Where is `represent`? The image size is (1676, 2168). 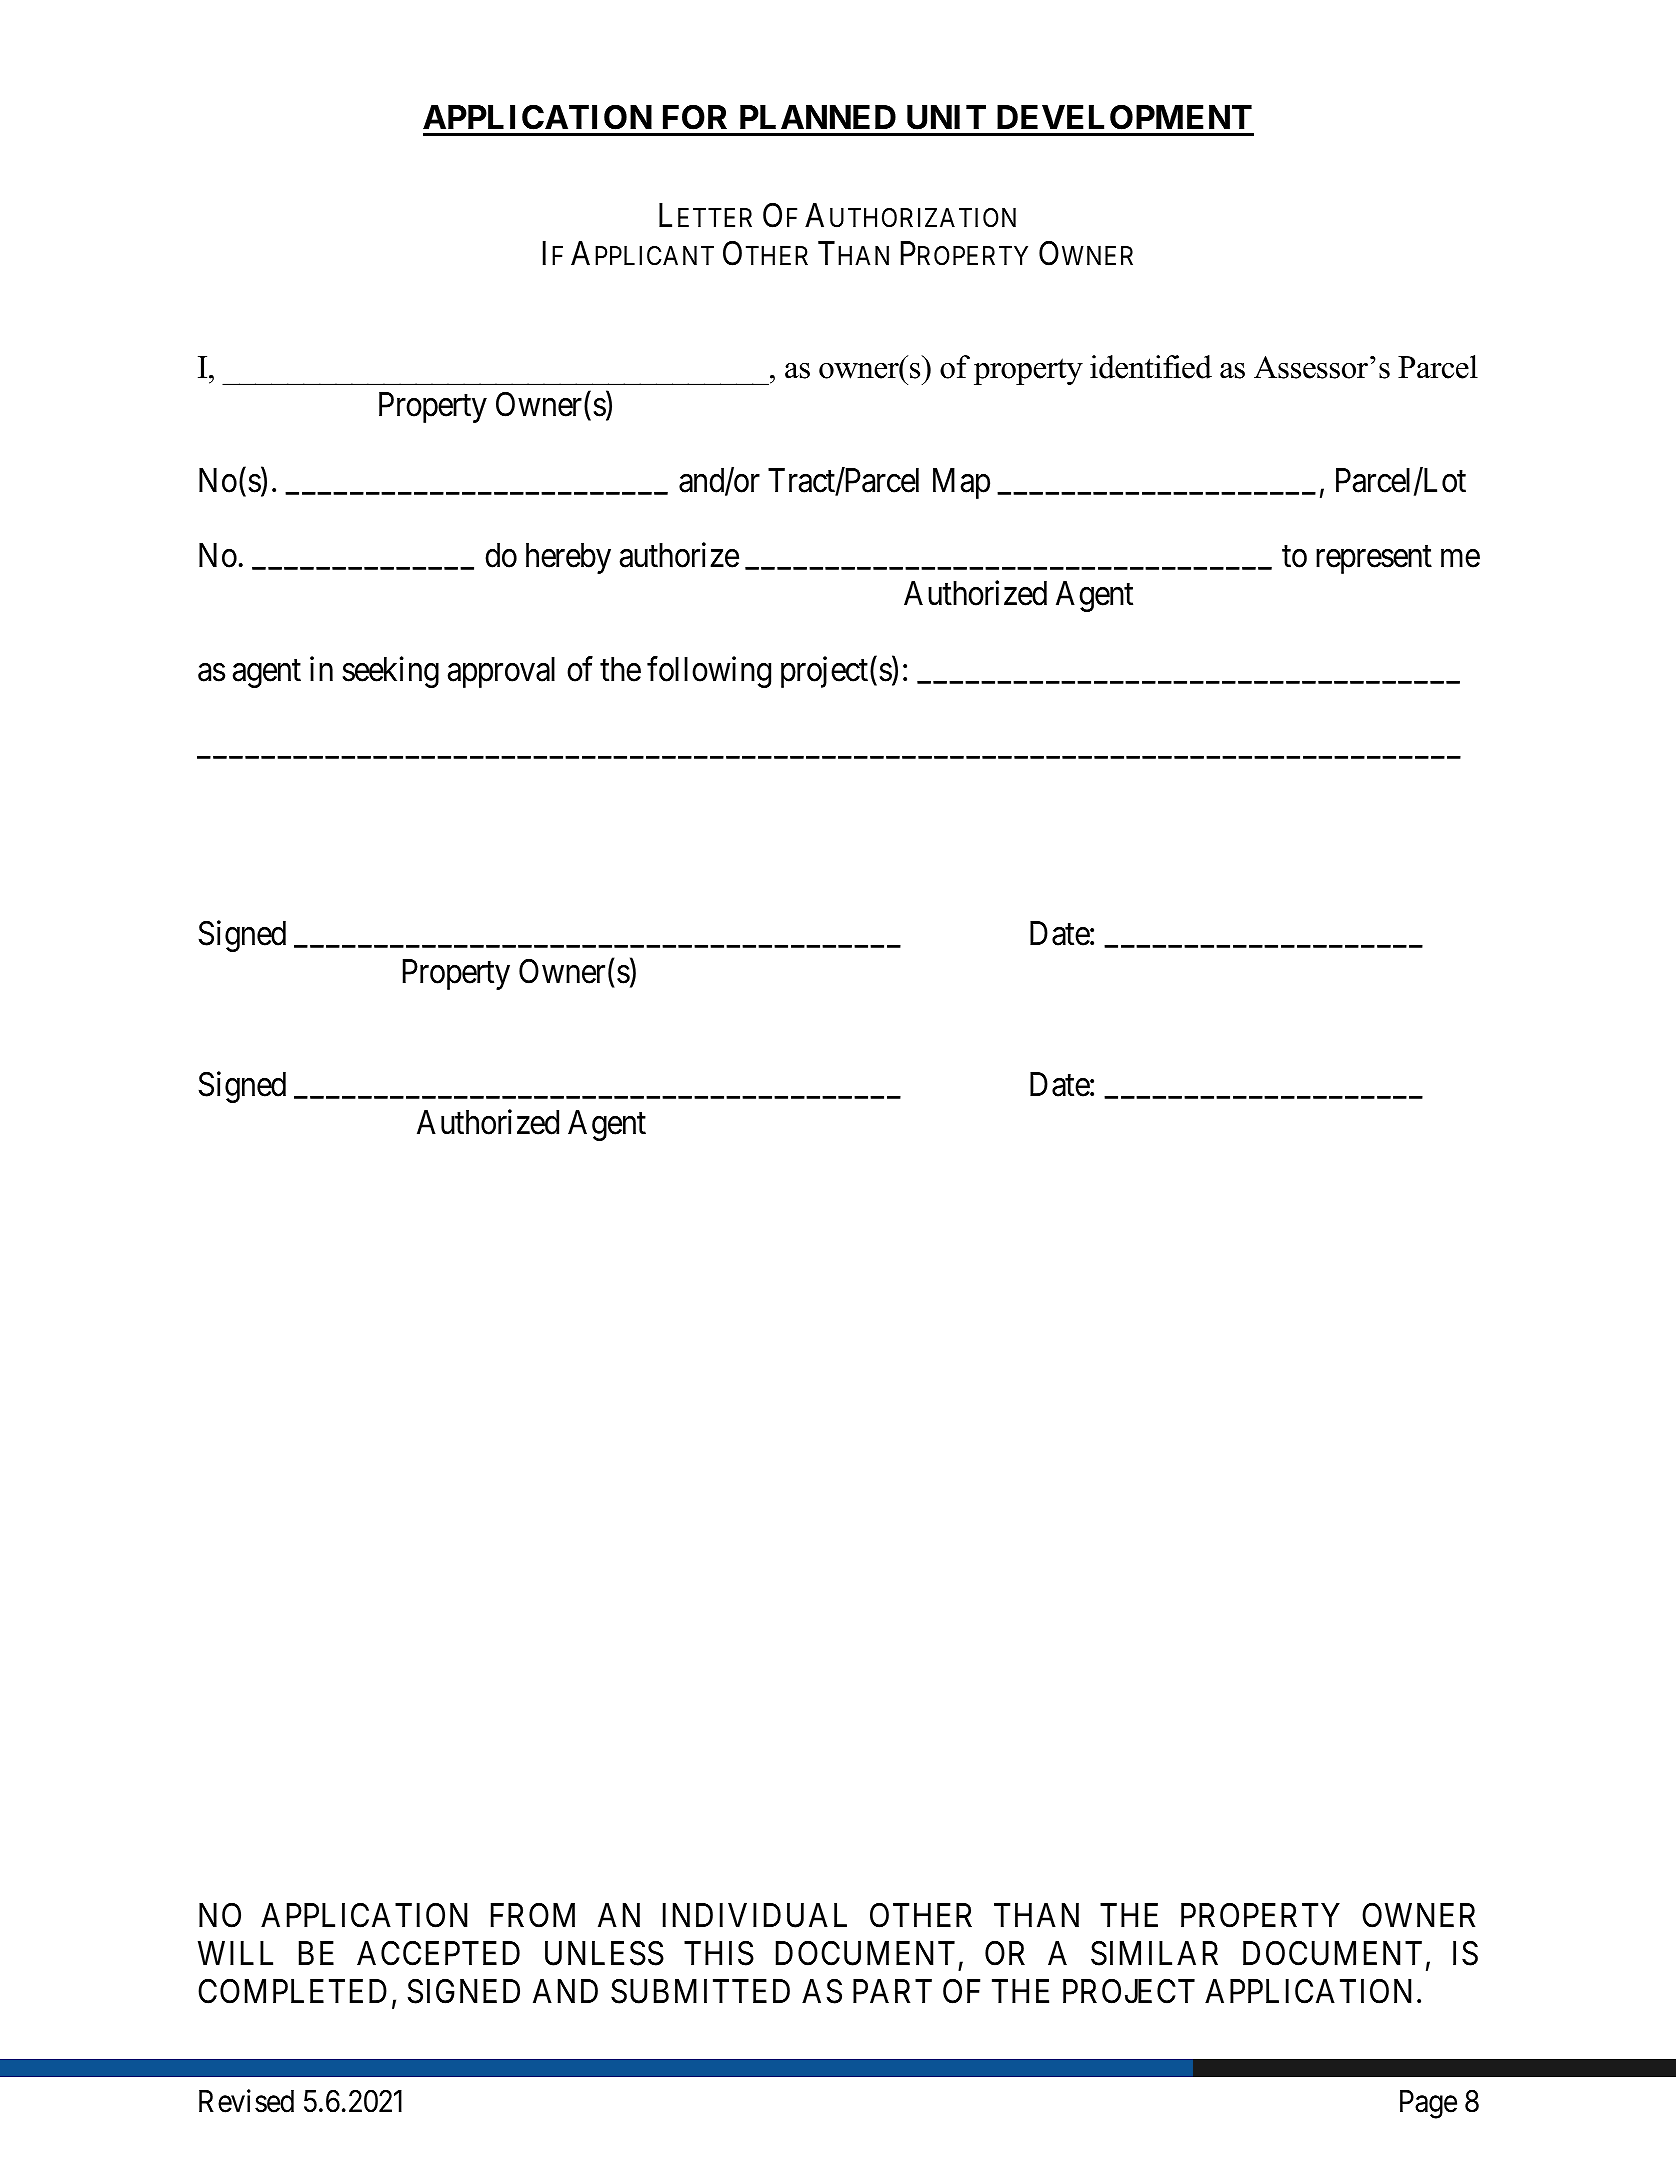
represent is located at coordinates (1374, 560).
